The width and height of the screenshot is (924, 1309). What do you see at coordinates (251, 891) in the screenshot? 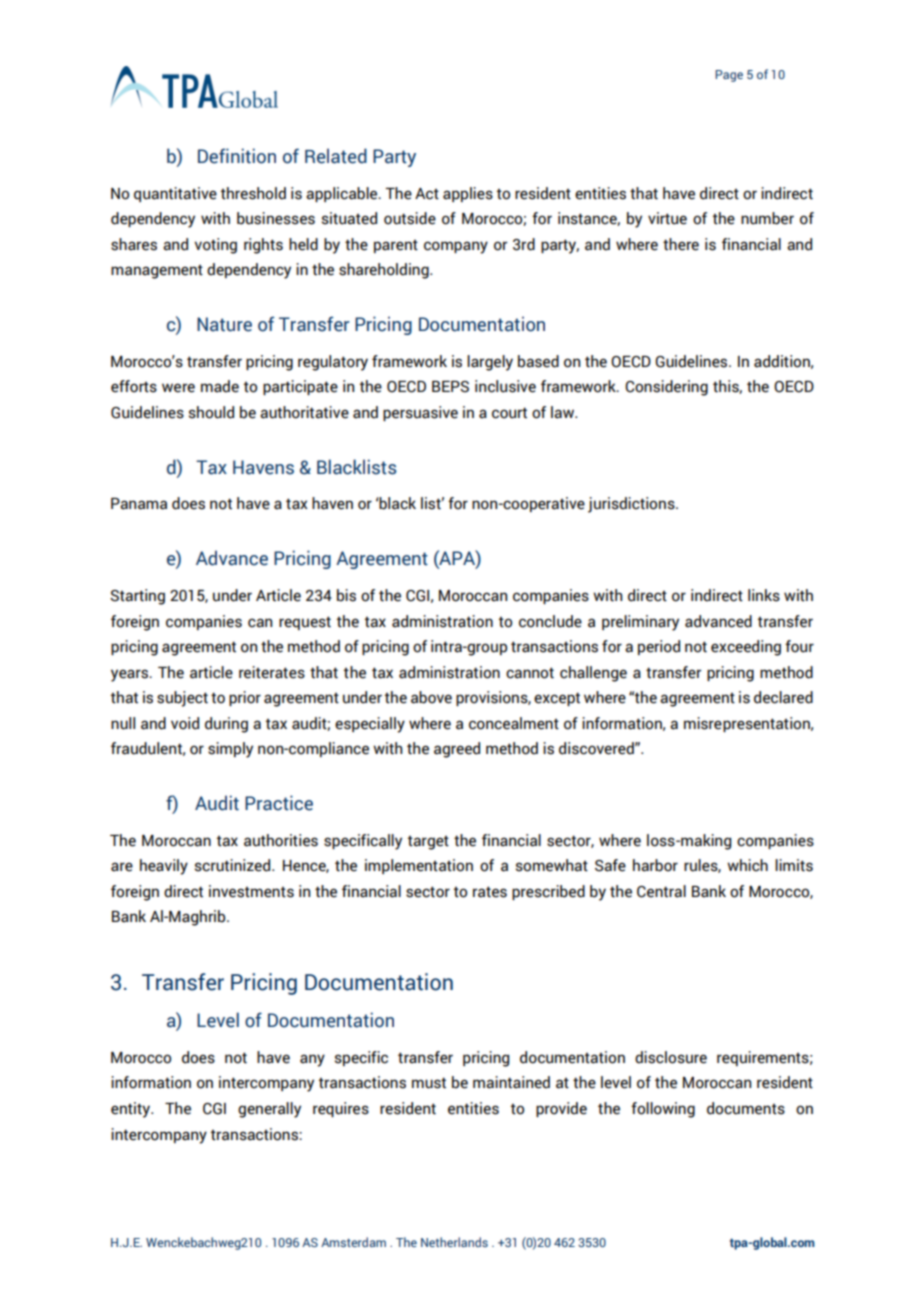
I see `investments` at bounding box center [251, 891].
